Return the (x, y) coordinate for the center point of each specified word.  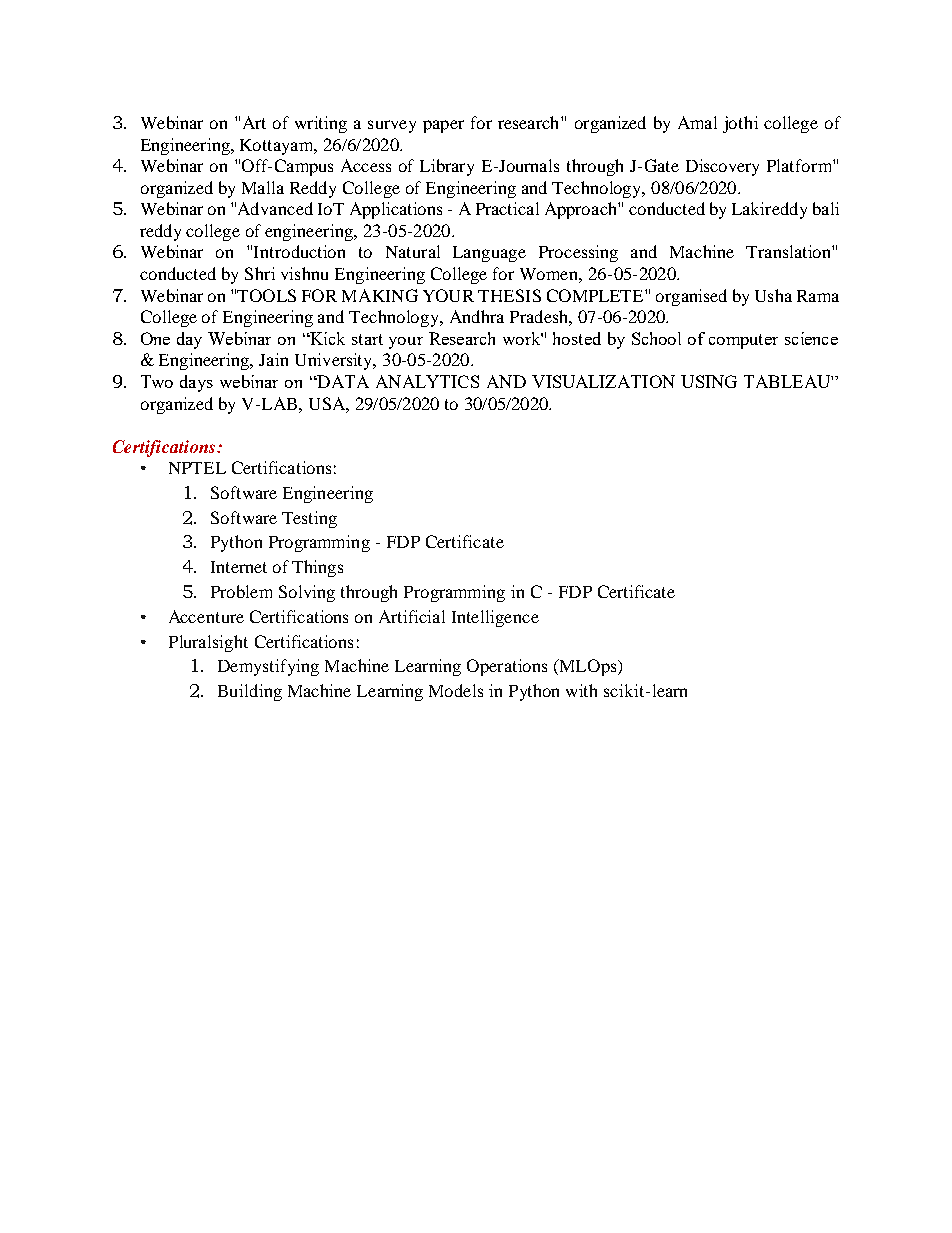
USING (709, 381)
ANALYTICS (427, 381)
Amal (697, 122)
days (196, 383)
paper (443, 126)
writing (321, 124)
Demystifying (268, 667)
